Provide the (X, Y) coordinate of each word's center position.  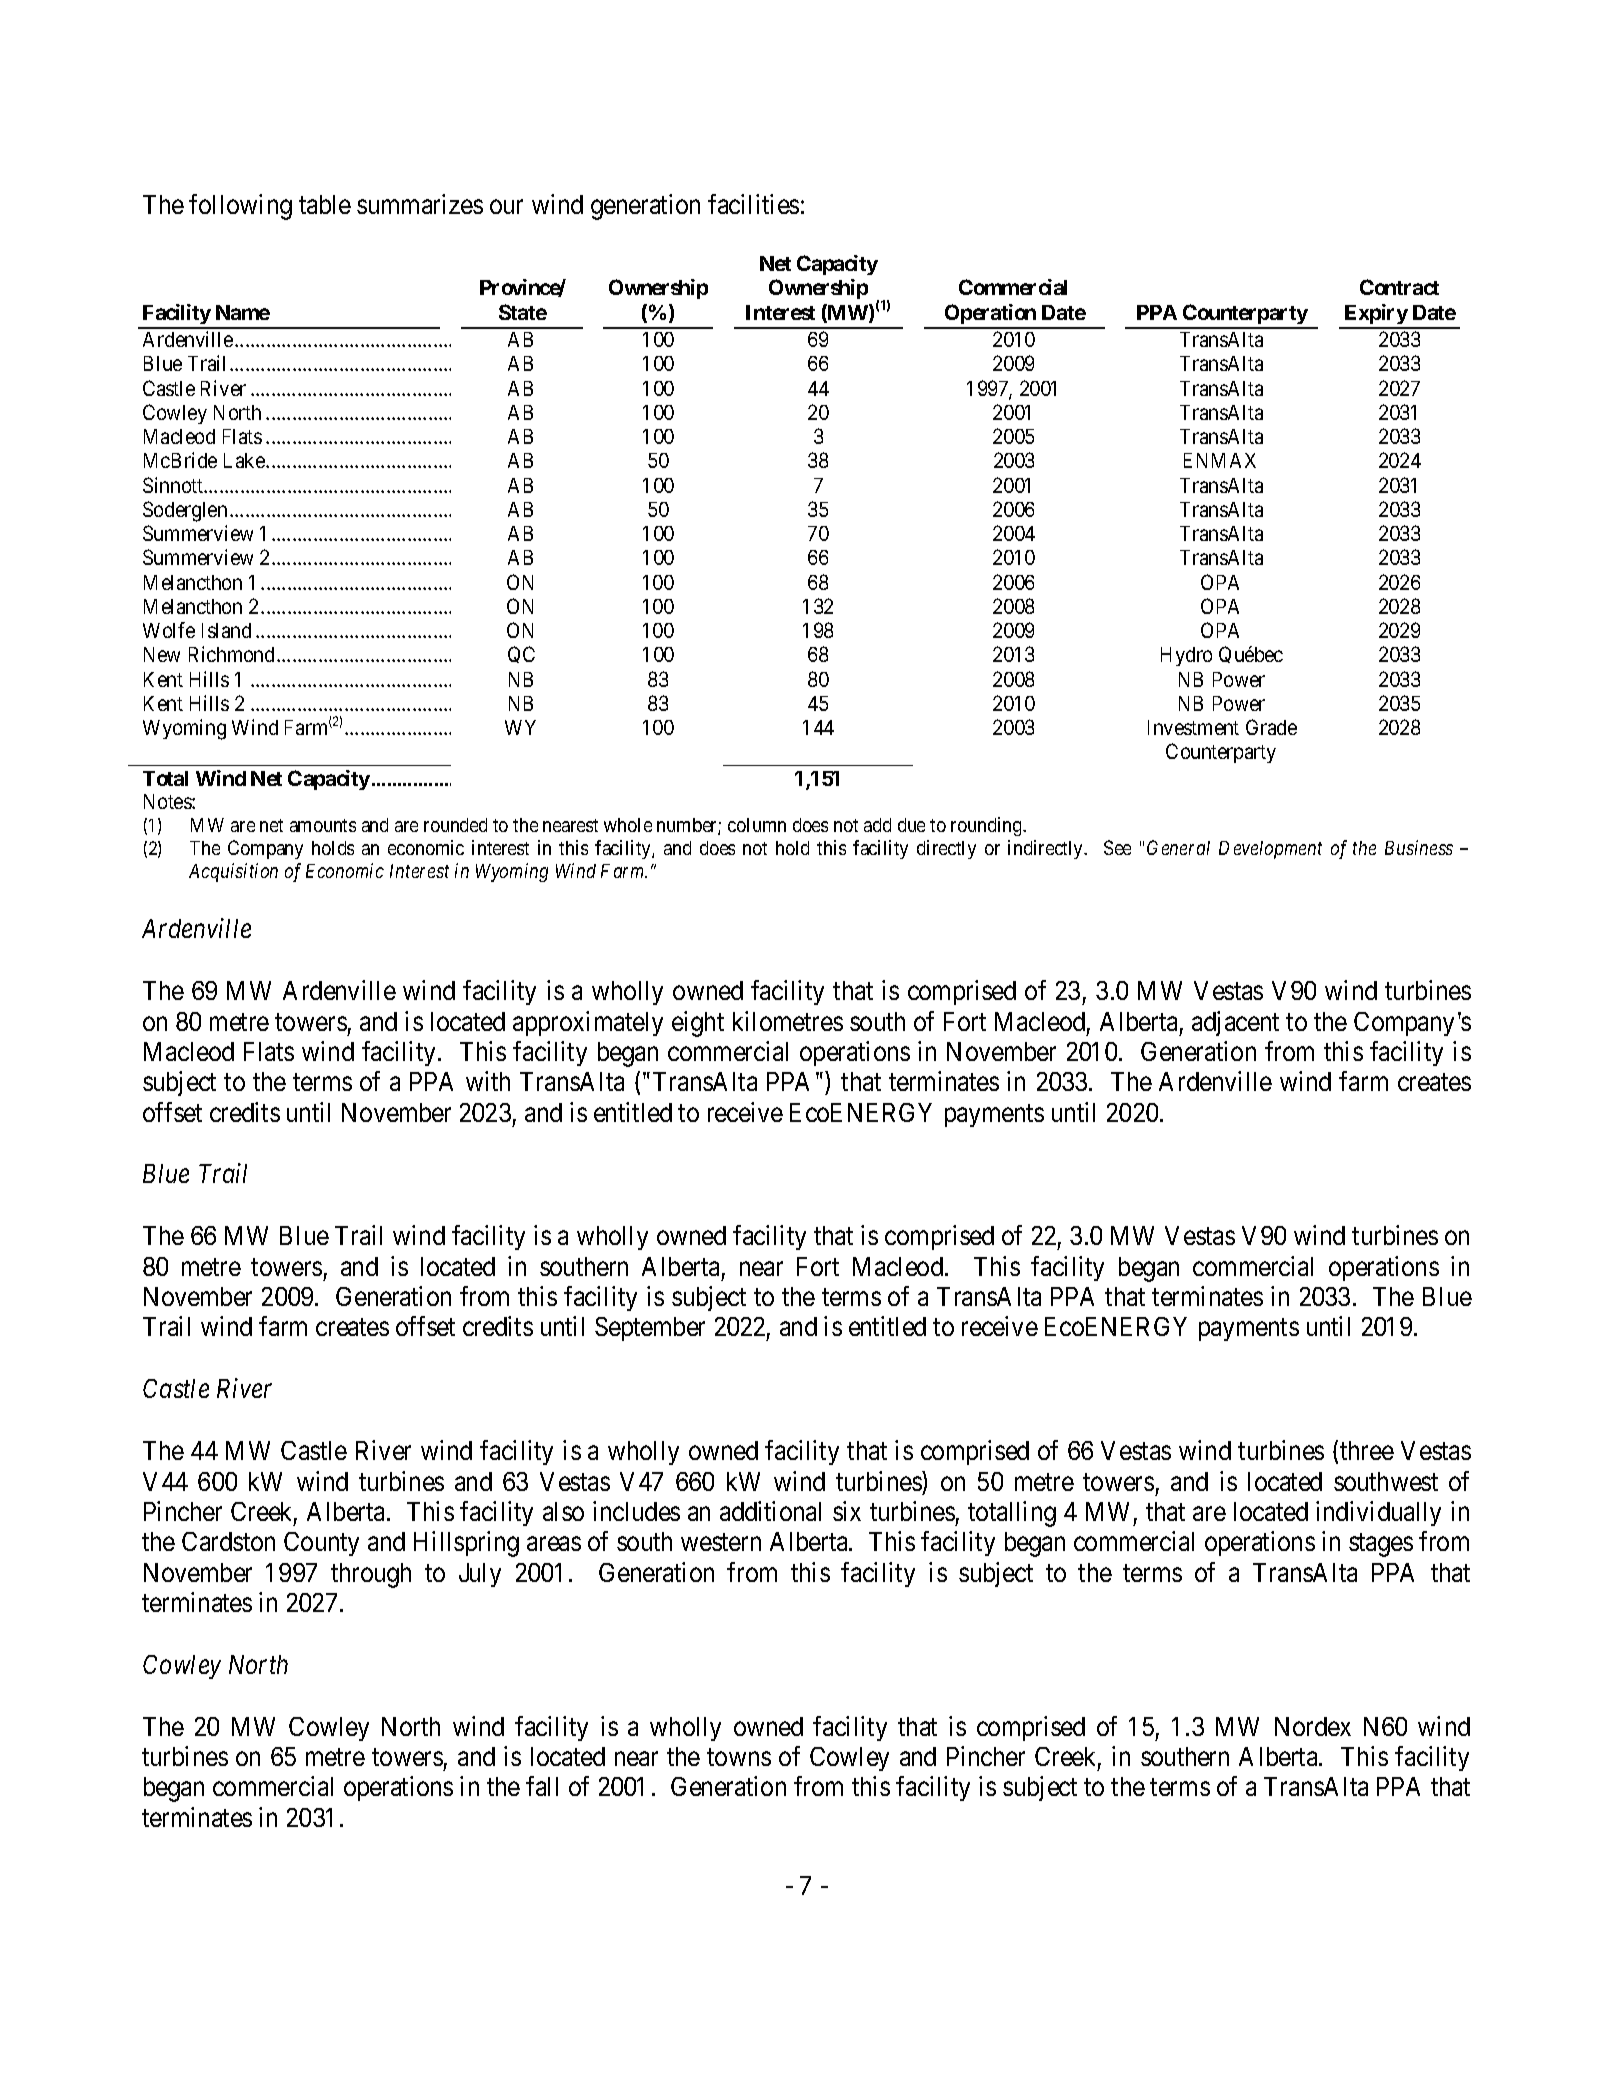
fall (542, 1786)
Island (226, 630)
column (757, 825)
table (325, 204)
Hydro (1186, 656)
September (650, 1329)
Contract (1399, 287)
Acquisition (233, 872)
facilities (753, 204)
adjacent (1235, 1023)
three (1367, 1450)
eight (698, 1024)
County (321, 1544)
